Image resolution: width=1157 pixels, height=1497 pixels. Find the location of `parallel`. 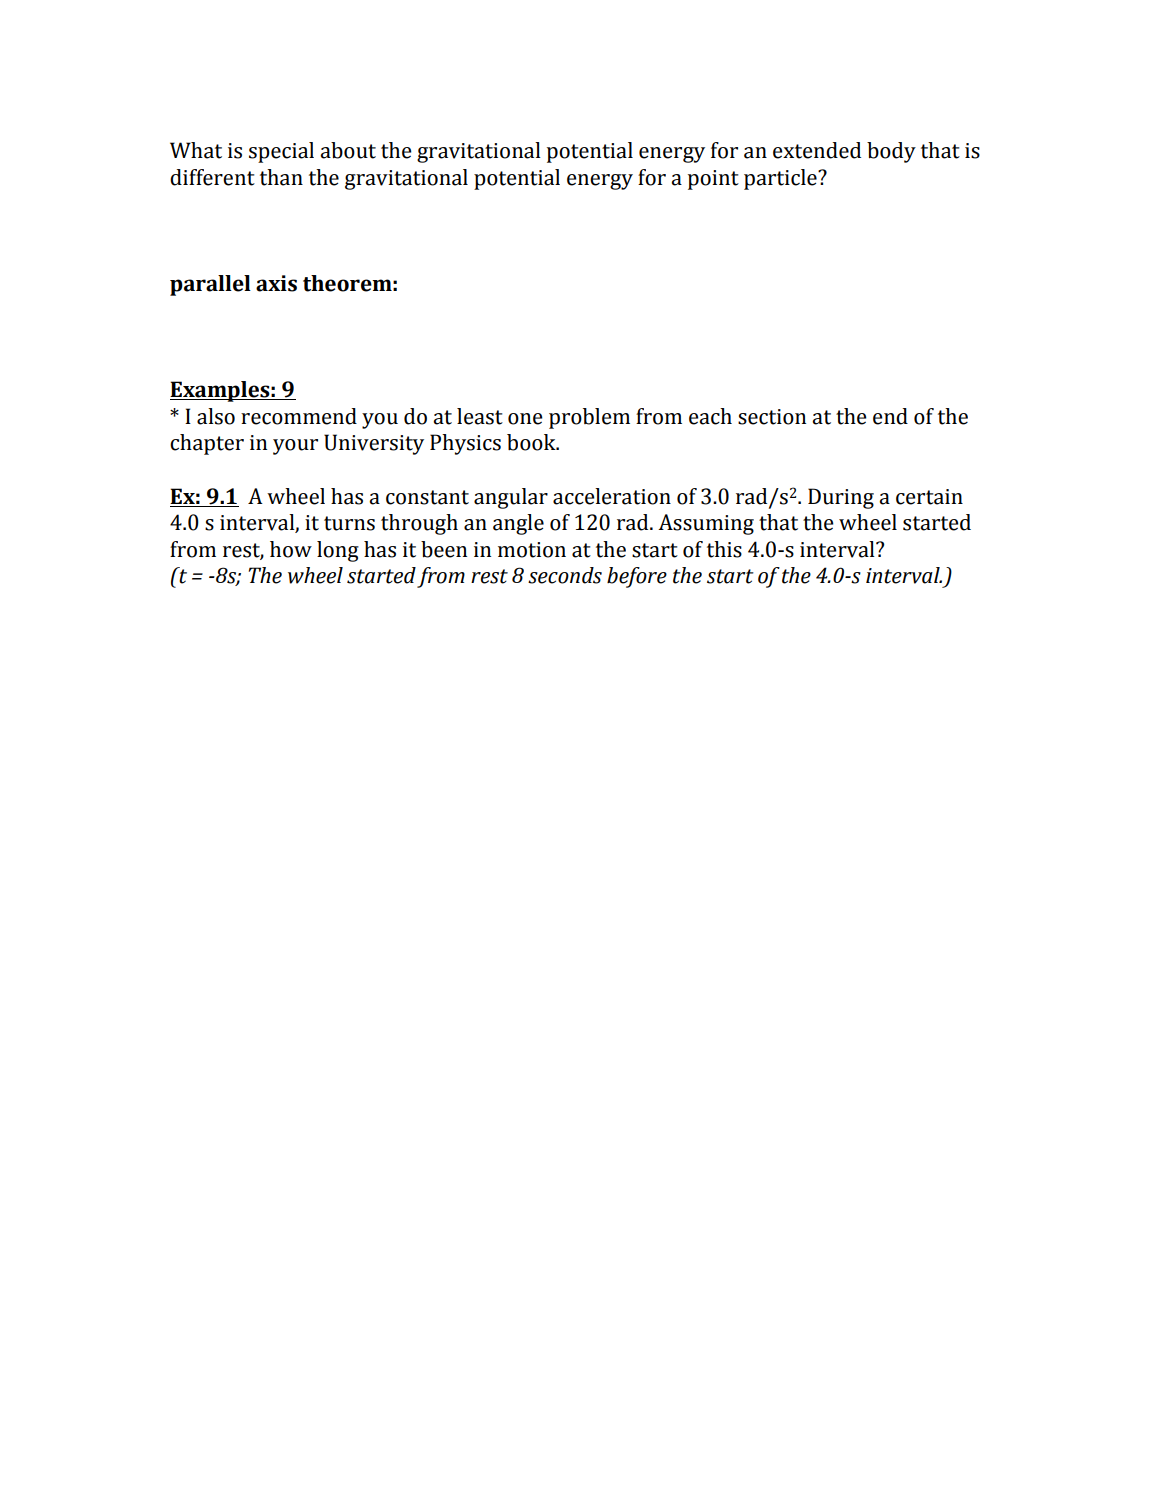

parallel is located at coordinates (210, 285).
